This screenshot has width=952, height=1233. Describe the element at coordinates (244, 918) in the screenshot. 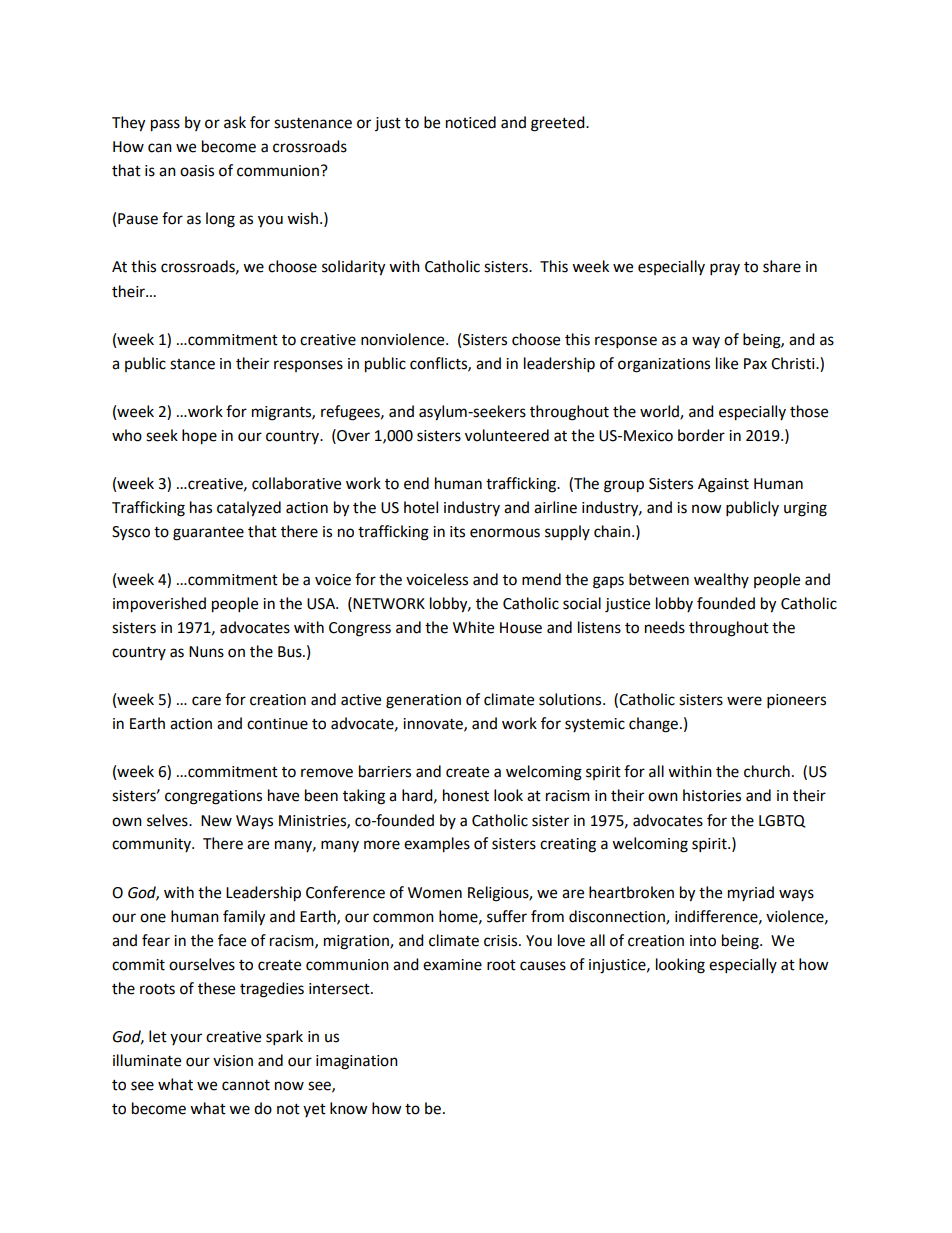

I see `family` at that location.
